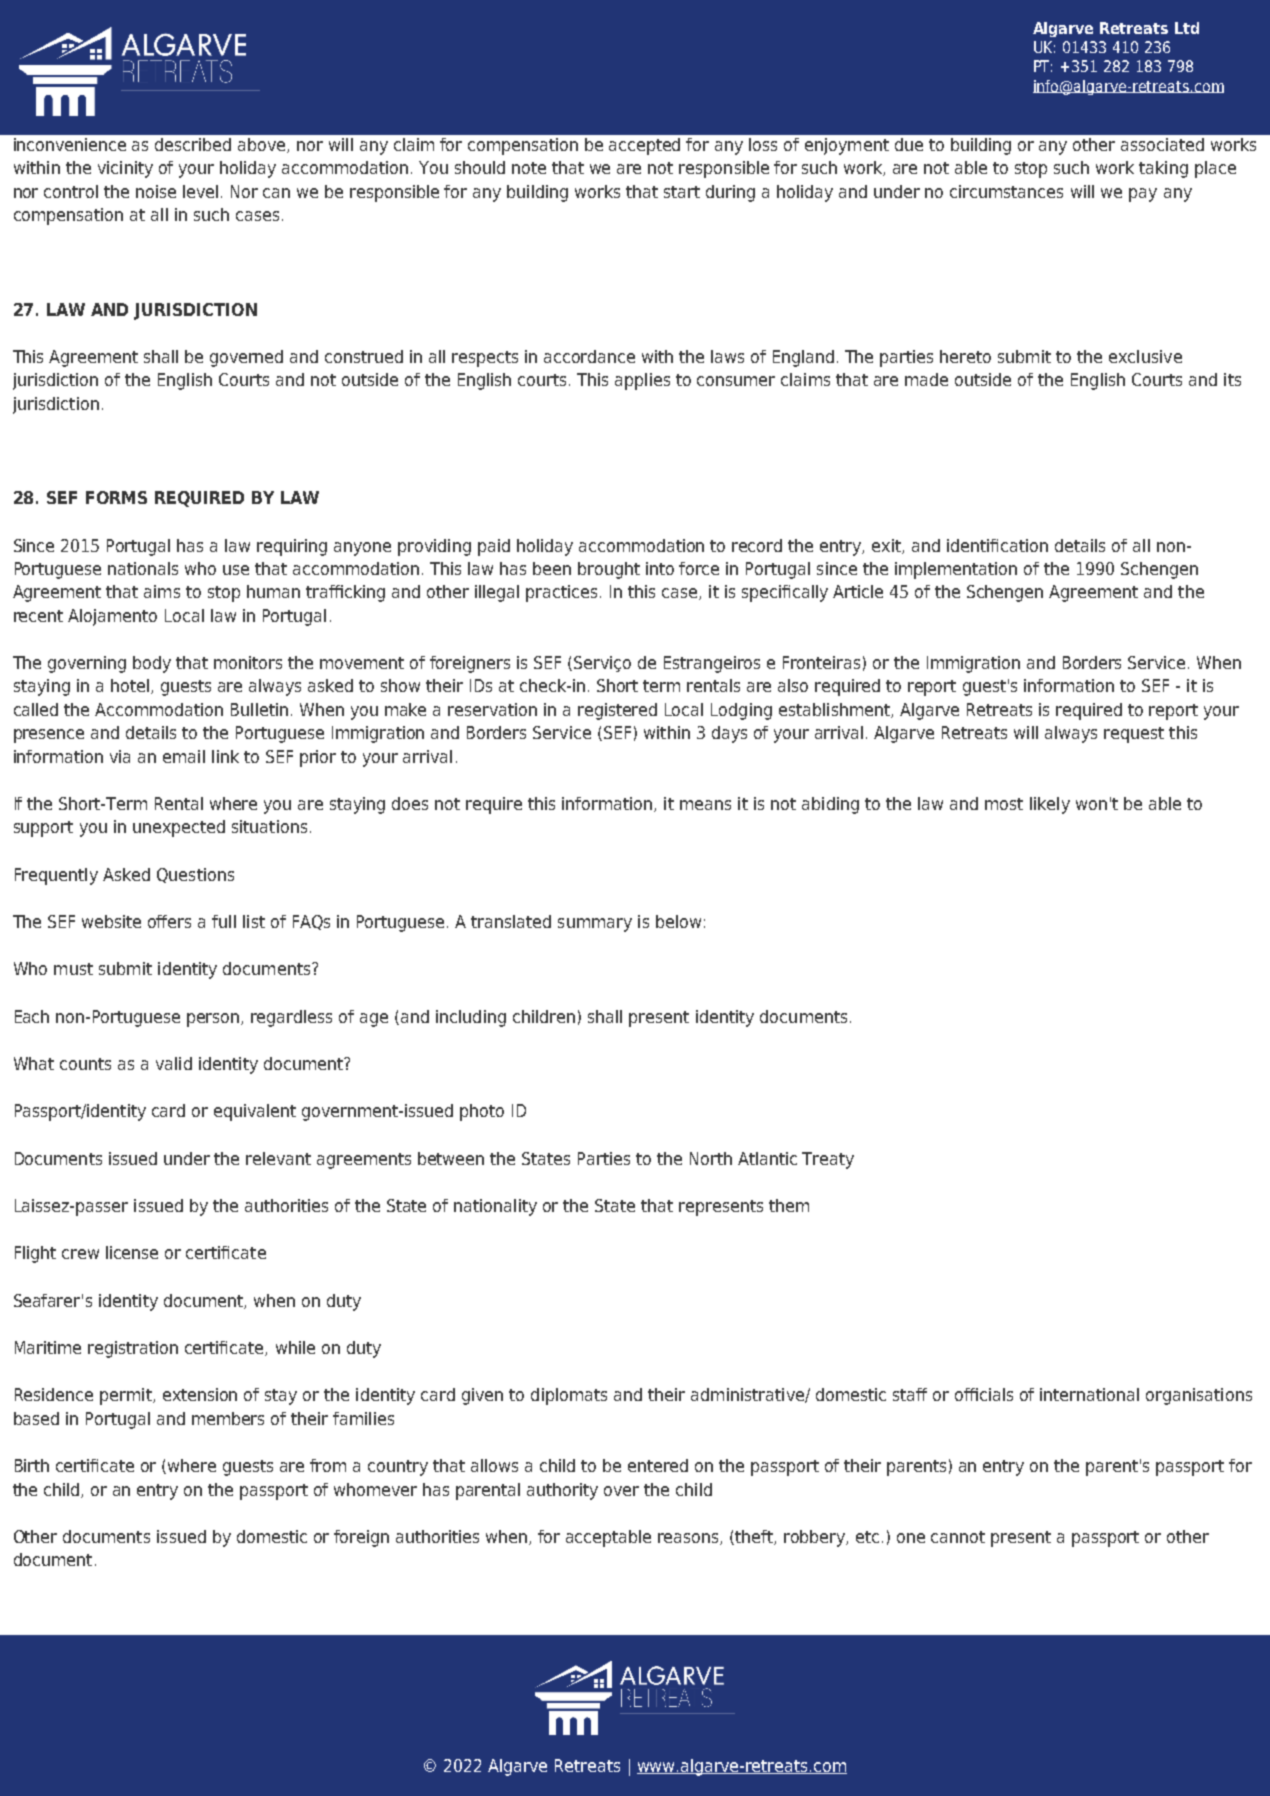  I want to click on members, so click(228, 1418).
